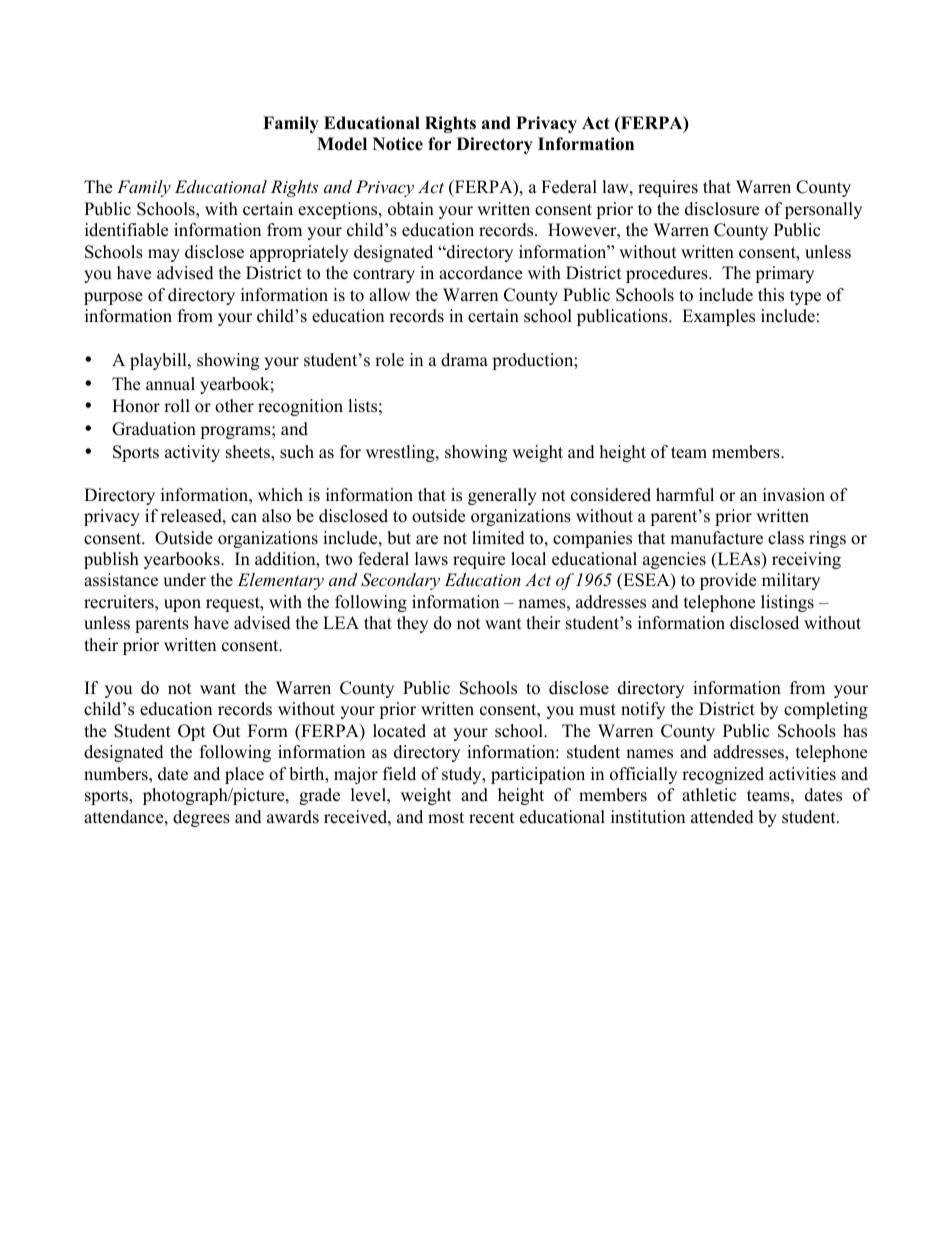 This document has height=1233, width=952. I want to click on Notice, so click(398, 144).
